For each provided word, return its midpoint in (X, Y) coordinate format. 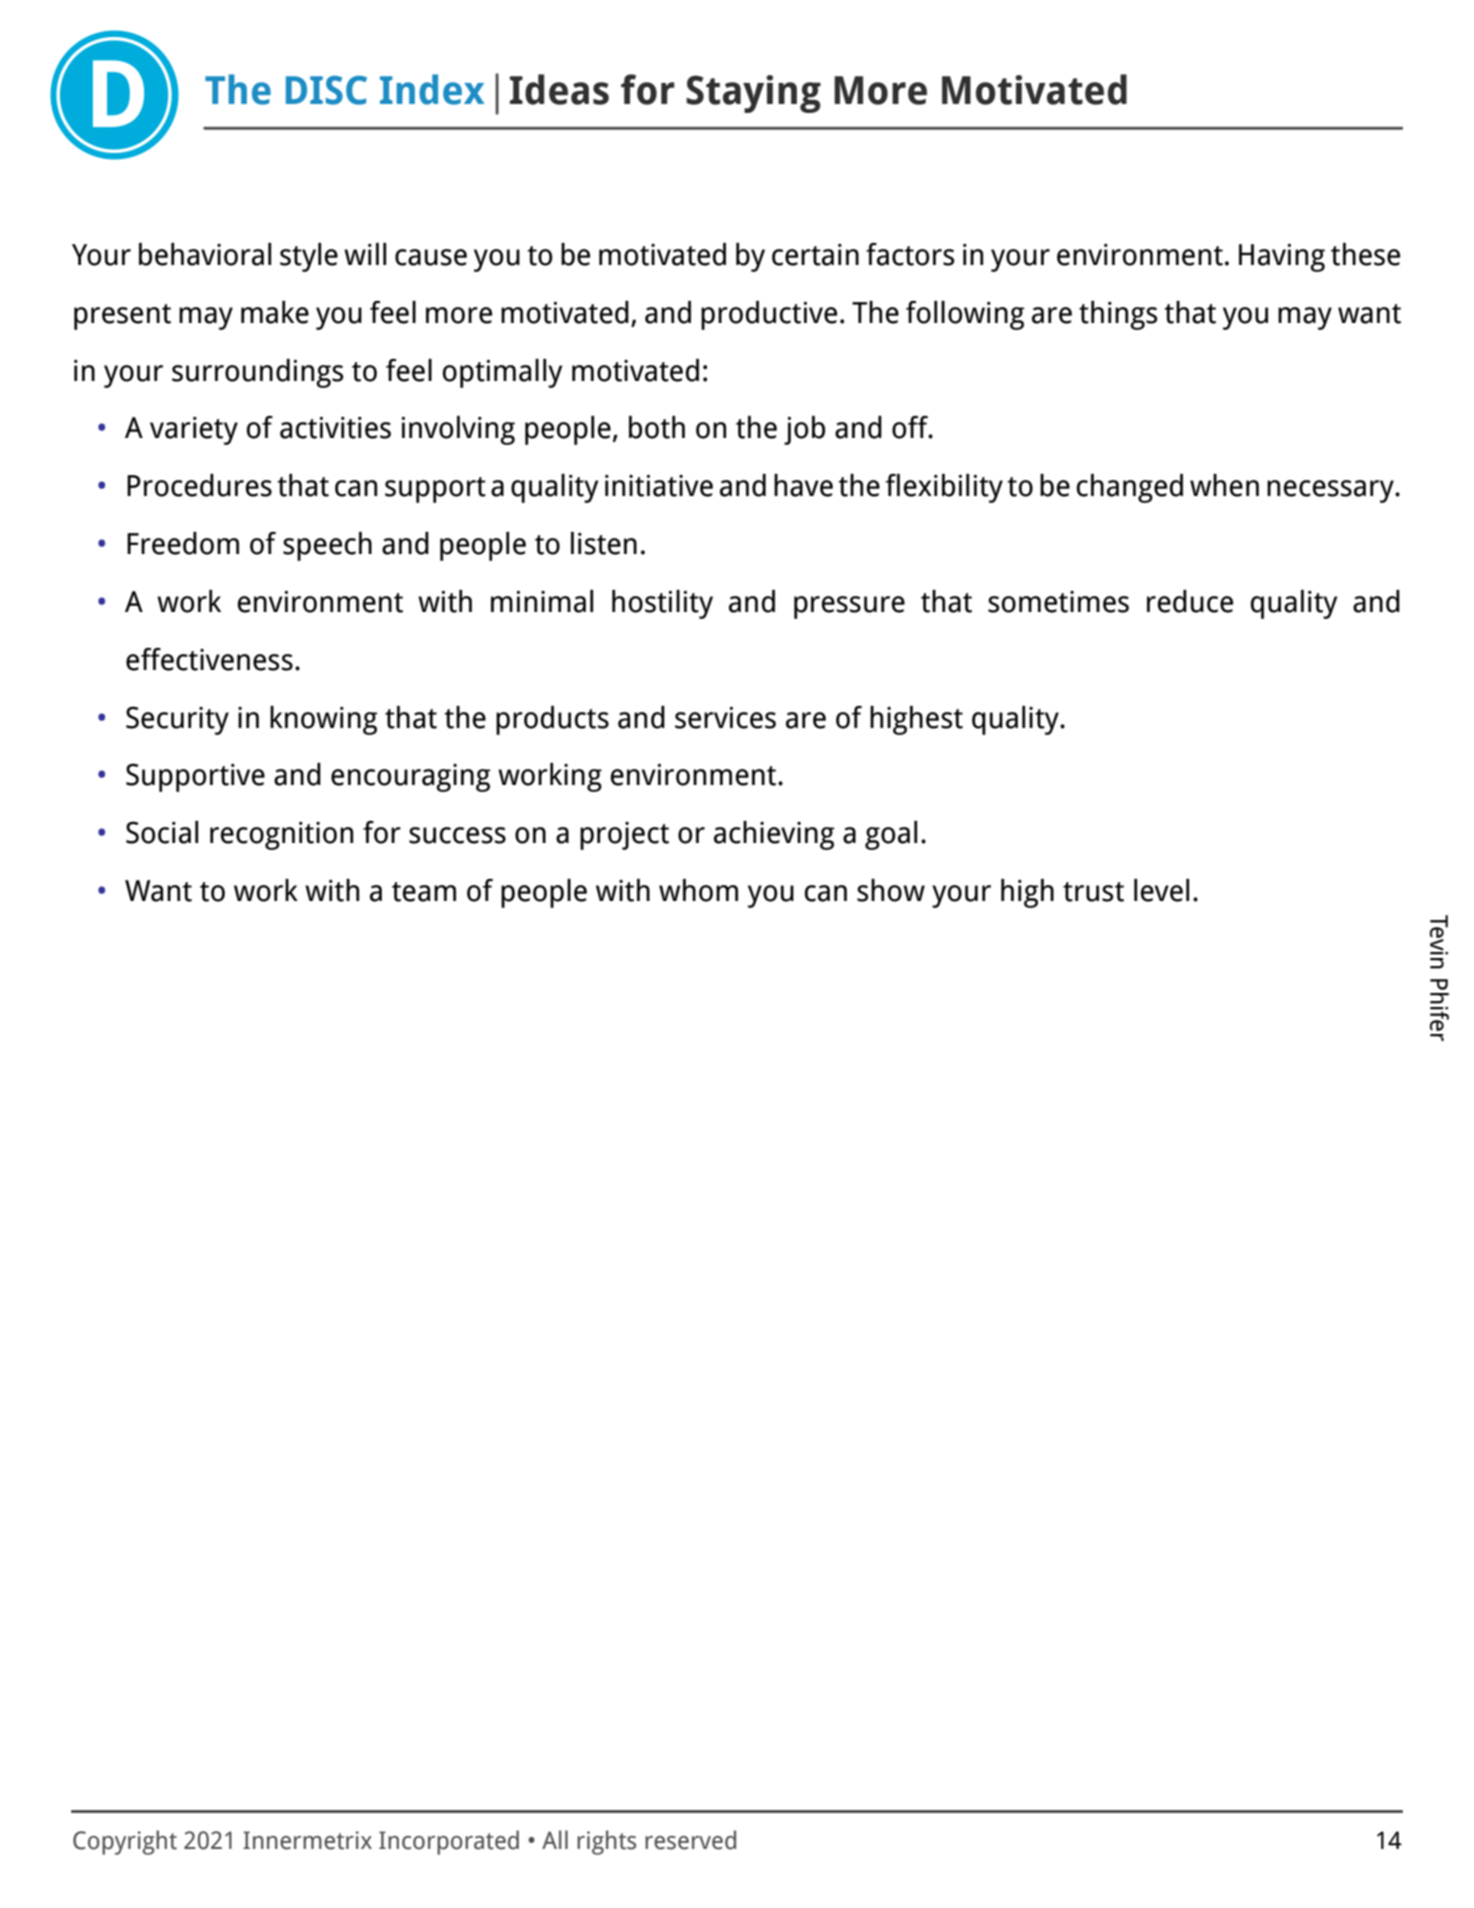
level (1161, 890)
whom (698, 890)
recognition (281, 836)
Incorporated (449, 1842)
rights (606, 1842)
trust (1093, 892)
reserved (690, 1840)
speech (327, 546)
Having (1282, 257)
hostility (662, 604)
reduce (1190, 601)
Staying (753, 94)
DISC (326, 90)
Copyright (125, 1842)
